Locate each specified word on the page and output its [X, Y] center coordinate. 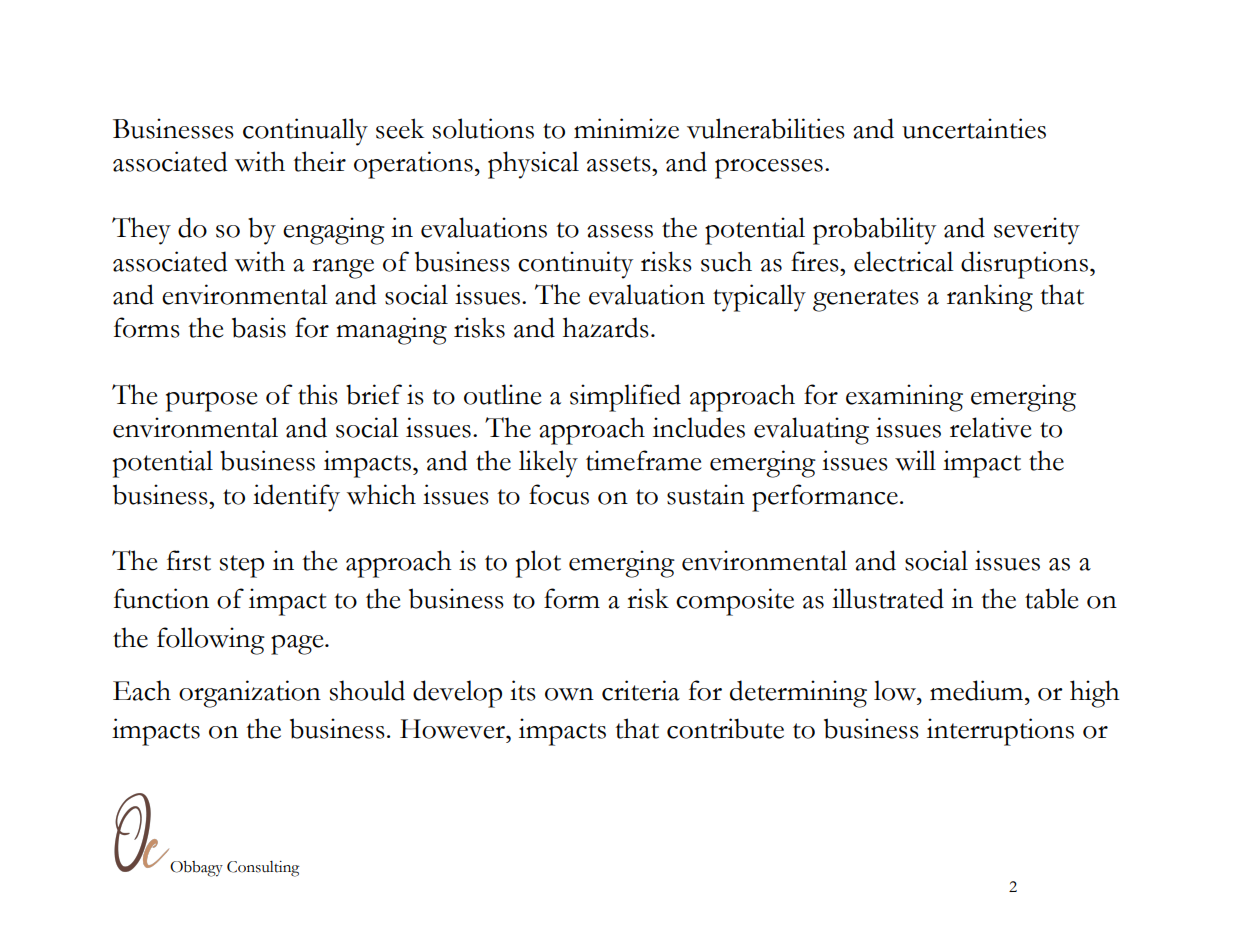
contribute [725, 728]
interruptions [1000, 732]
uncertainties [974, 128]
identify [296, 498]
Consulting [263, 869]
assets [620, 164]
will [915, 460]
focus [559, 494]
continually [305, 132]
